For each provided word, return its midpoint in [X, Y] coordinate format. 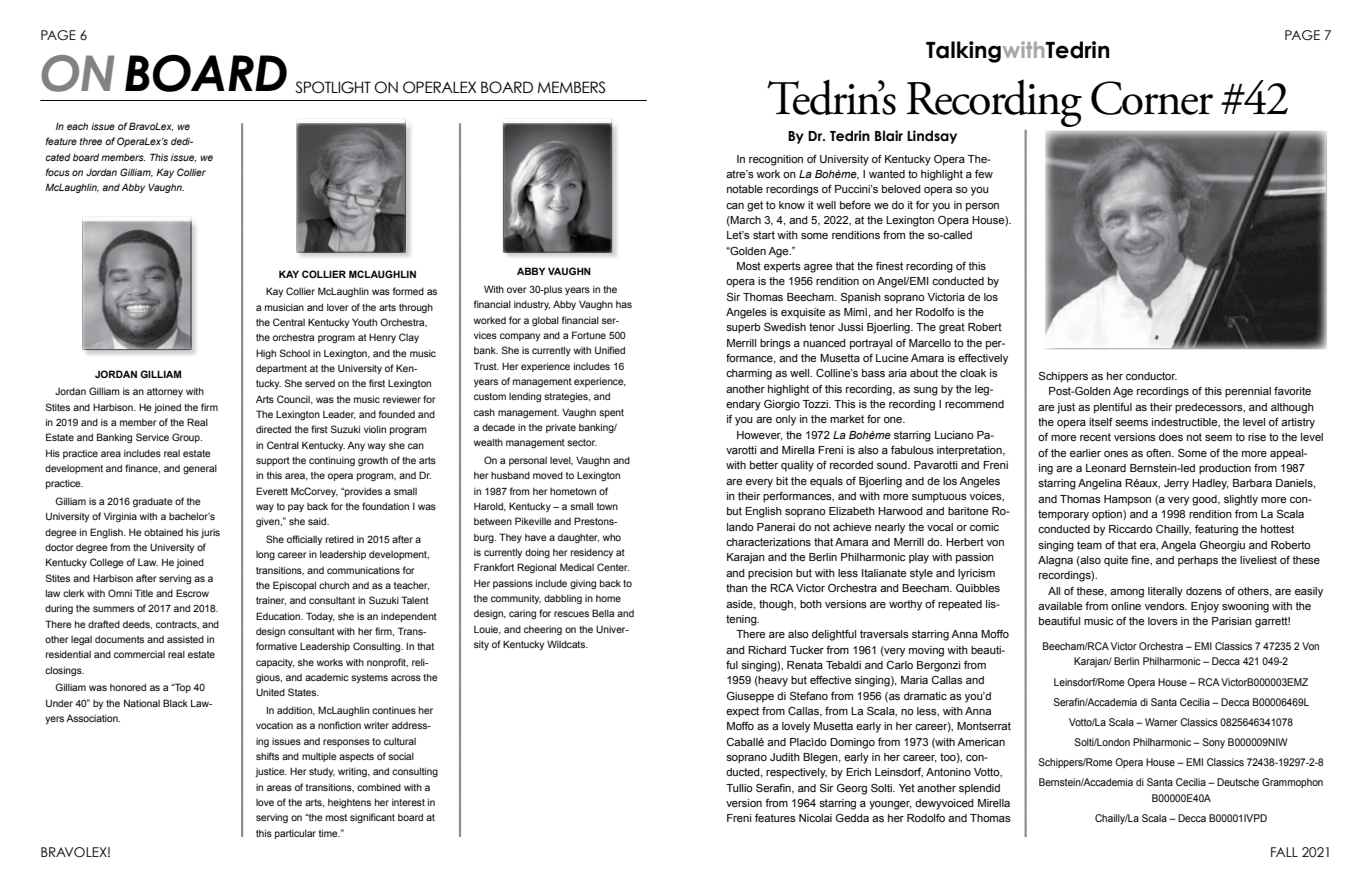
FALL [1284, 852]
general [200, 469]
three [91, 141]
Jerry [1176, 484]
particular [295, 834]
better [764, 465]
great [952, 328]
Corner [1152, 98]
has [624, 304]
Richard [767, 650]
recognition [776, 160]
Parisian [1232, 621]
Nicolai [815, 818]
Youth [364, 322]
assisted [185, 639]
